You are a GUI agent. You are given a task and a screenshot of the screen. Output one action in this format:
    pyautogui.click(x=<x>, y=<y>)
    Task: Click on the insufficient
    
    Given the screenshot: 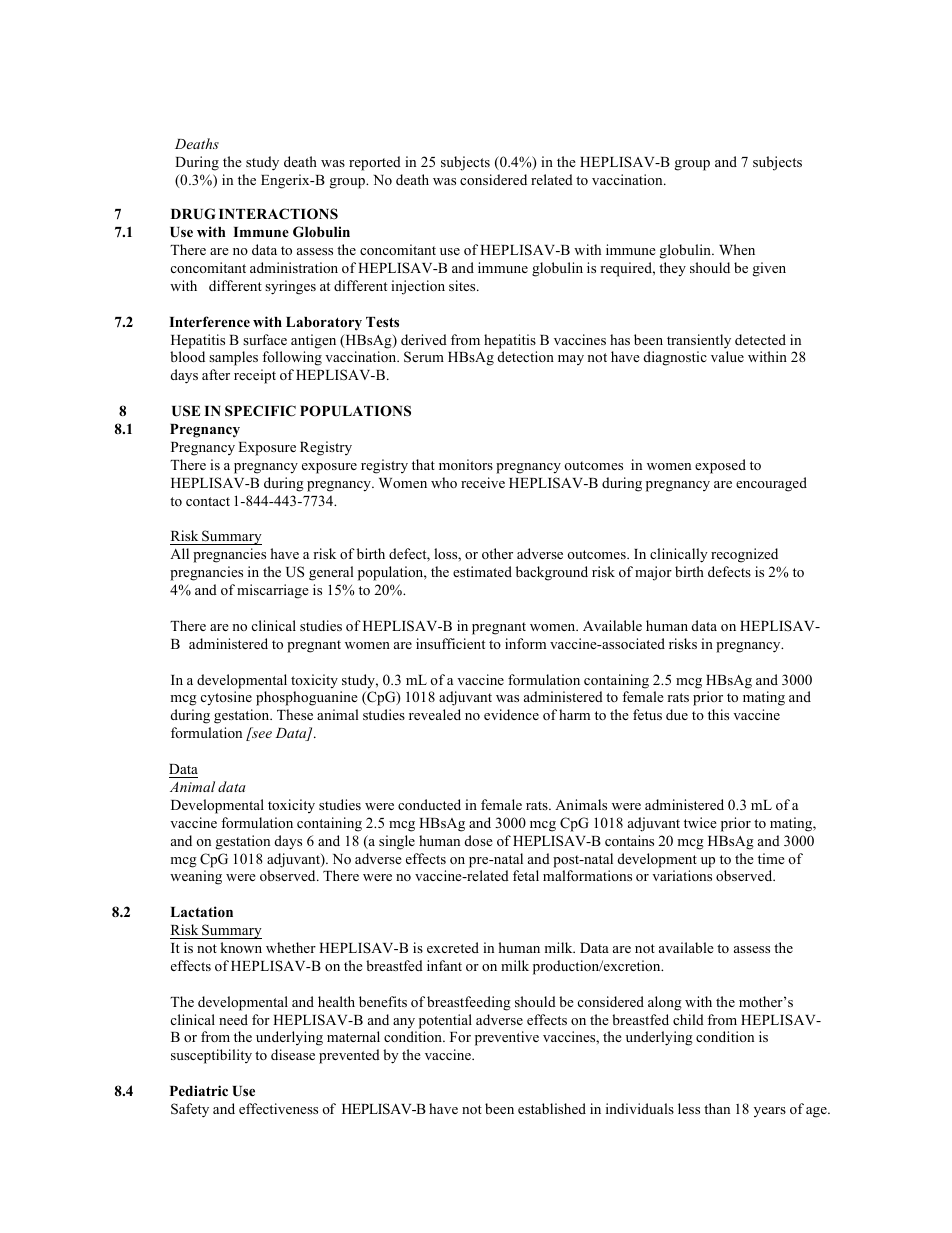 What is the action you would take?
    pyautogui.click(x=450, y=643)
